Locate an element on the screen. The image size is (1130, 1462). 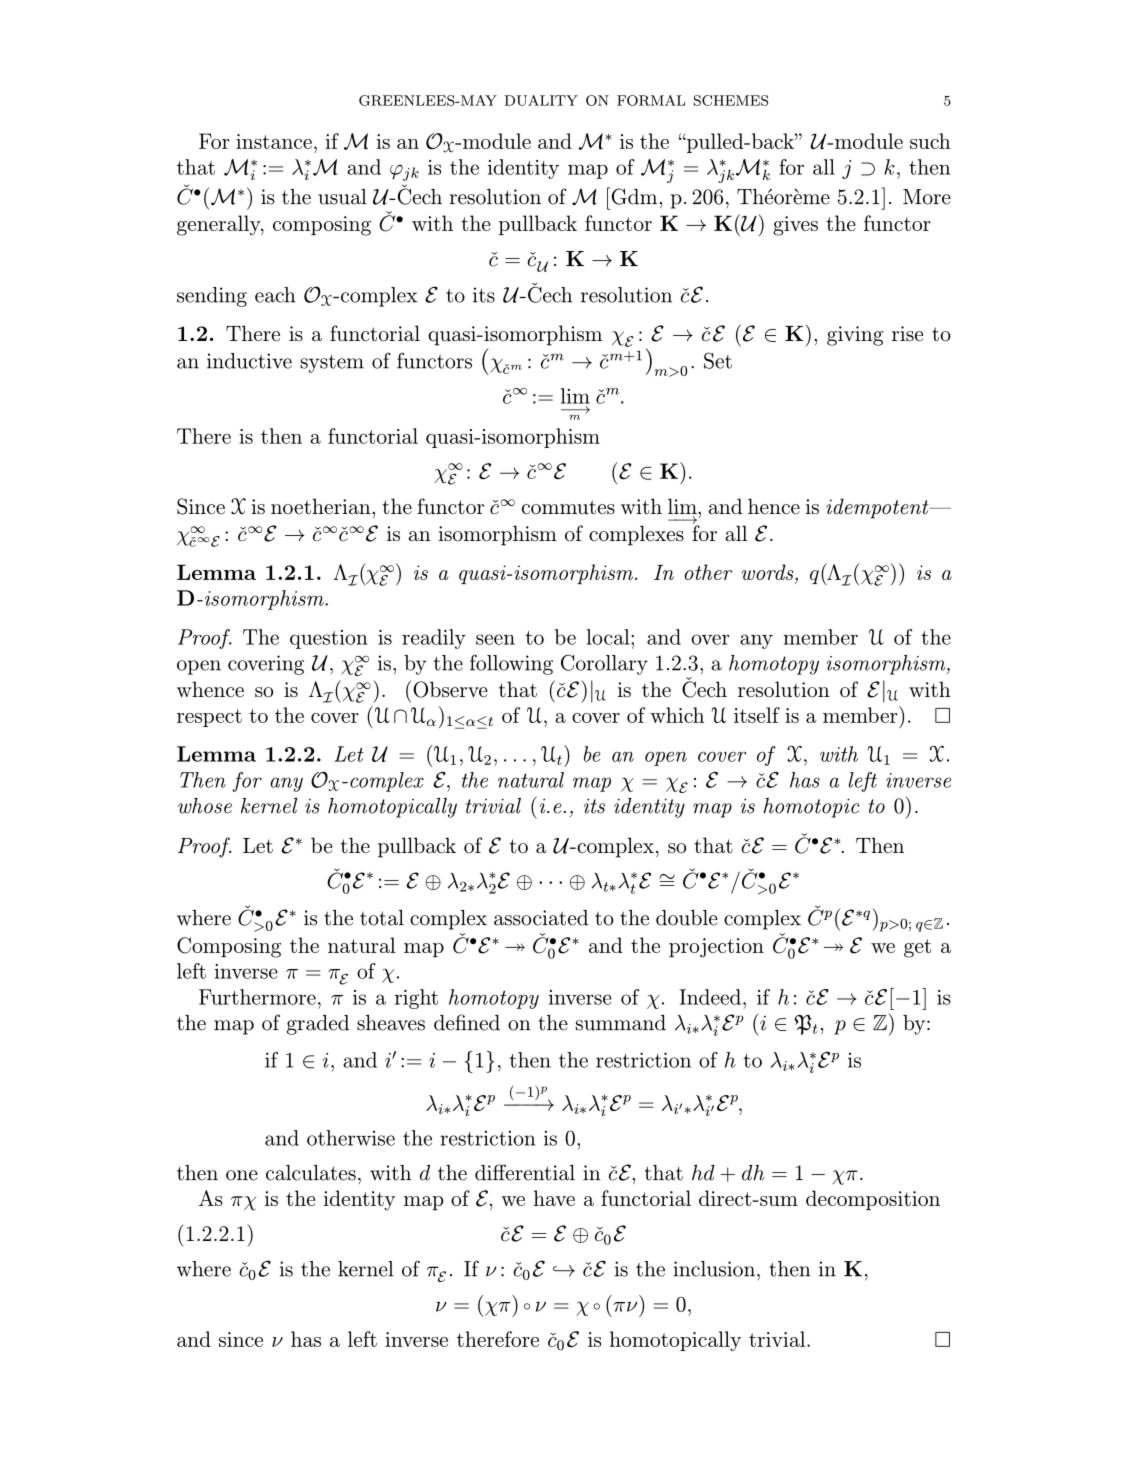
calculates is located at coordinates (311, 1173).
